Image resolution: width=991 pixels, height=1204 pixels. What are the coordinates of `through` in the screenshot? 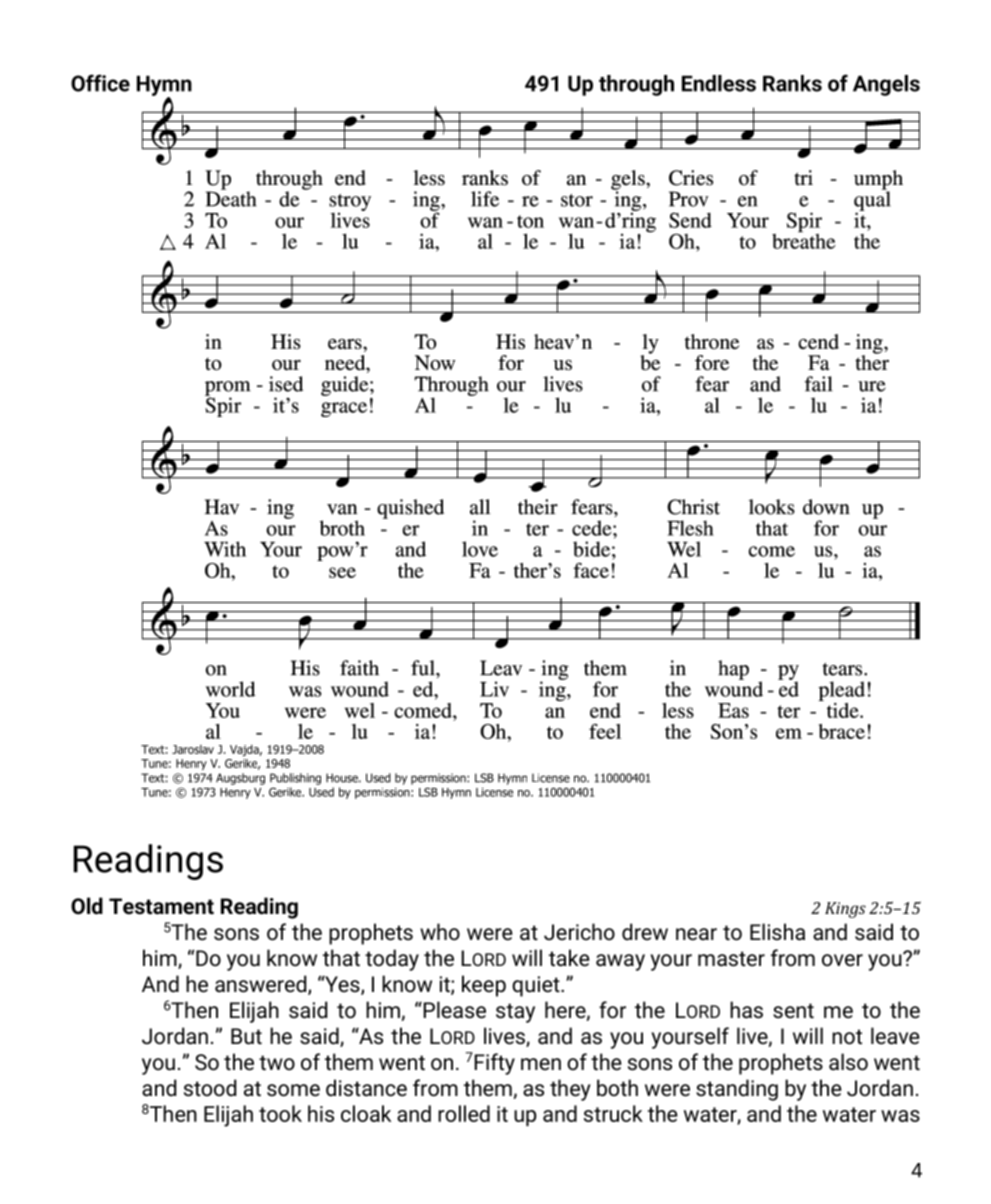 It's located at (636, 85).
